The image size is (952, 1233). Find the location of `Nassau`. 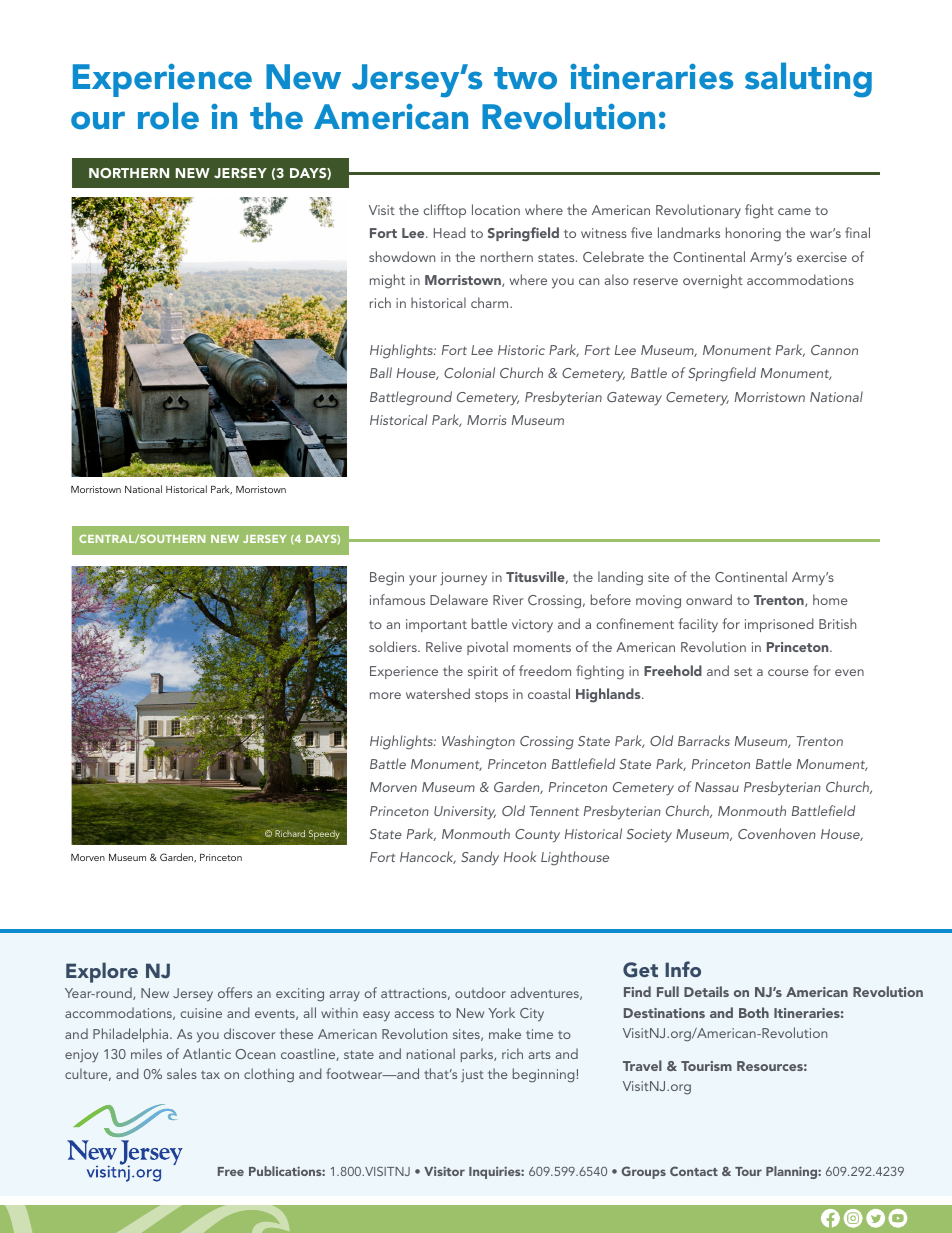

Nassau is located at coordinates (717, 787).
